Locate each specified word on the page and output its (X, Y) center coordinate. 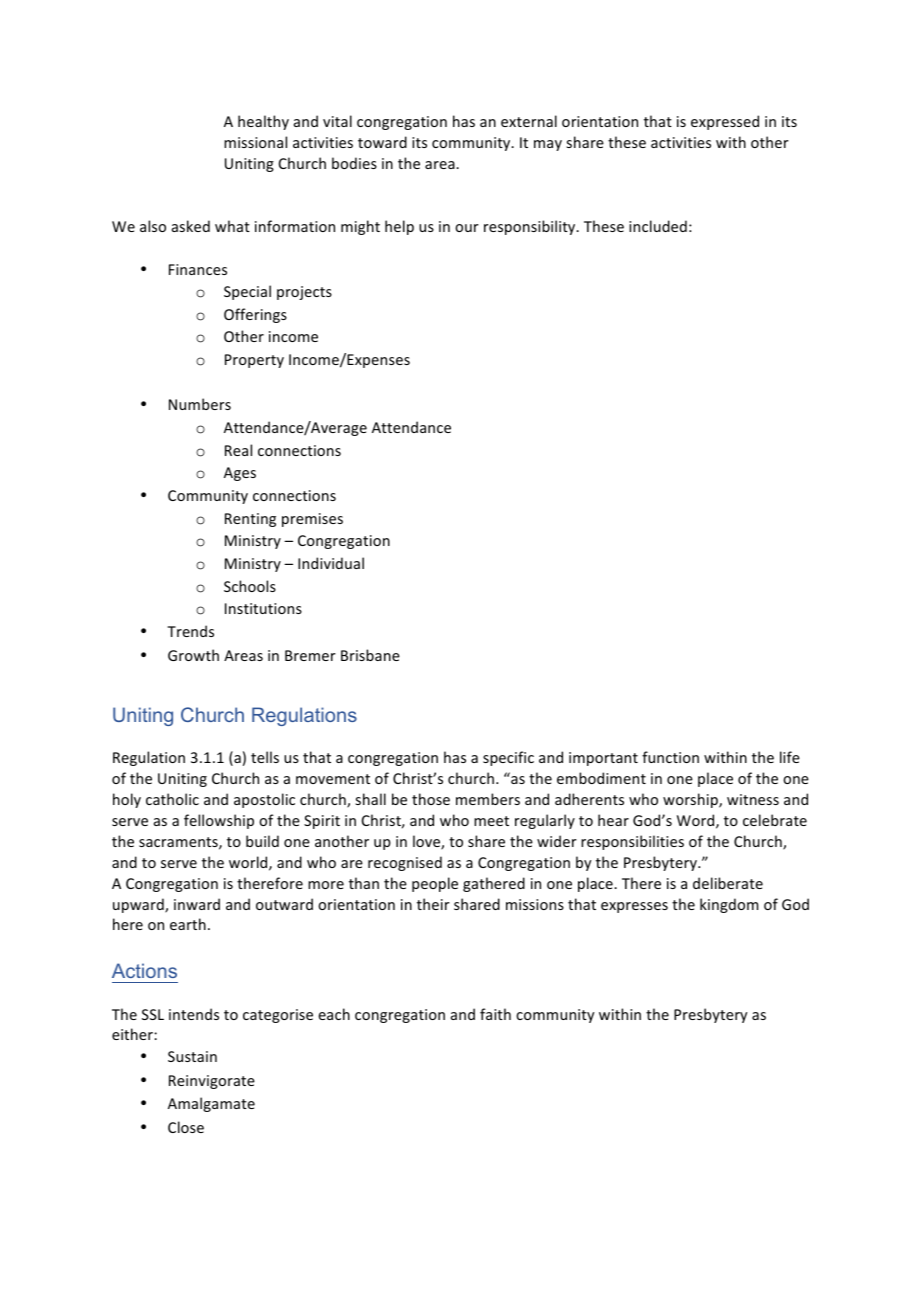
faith (495, 1014)
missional (255, 142)
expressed (725, 122)
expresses (634, 907)
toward (382, 142)
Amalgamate (211, 1104)
